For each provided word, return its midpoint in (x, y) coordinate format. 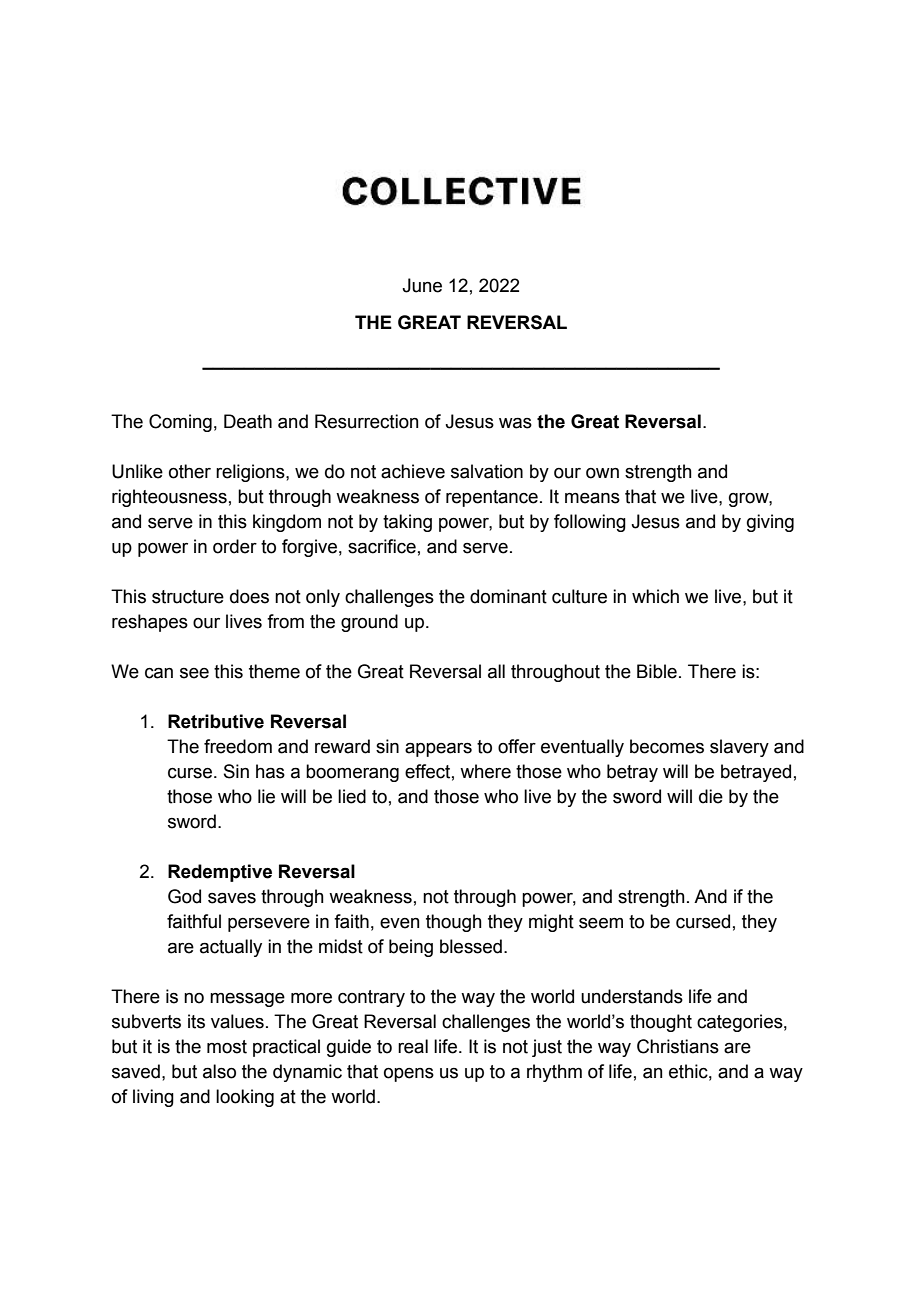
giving (770, 523)
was (515, 423)
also (219, 1071)
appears (438, 750)
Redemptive (220, 873)
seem (601, 923)
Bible (657, 671)
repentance (492, 498)
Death (248, 421)
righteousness (169, 498)
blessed (471, 946)
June (422, 285)
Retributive (216, 721)
